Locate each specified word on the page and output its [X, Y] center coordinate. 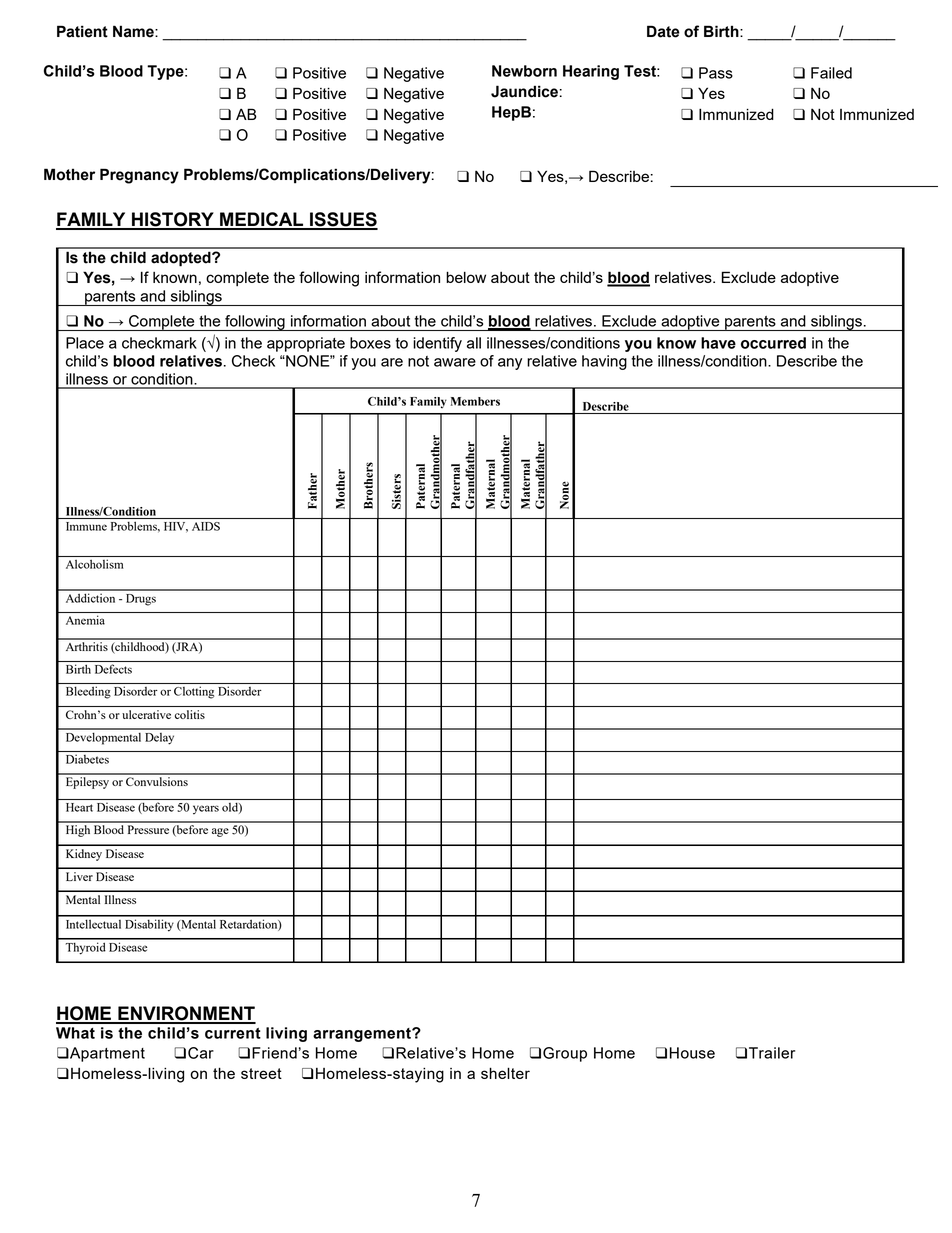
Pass [716, 73]
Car [201, 1053]
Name [134, 31]
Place [85, 343]
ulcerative [146, 714]
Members [475, 401]
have [718, 343]
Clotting [194, 692]
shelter [505, 1073]
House [692, 1053]
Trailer [772, 1053]
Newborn [524, 71]
